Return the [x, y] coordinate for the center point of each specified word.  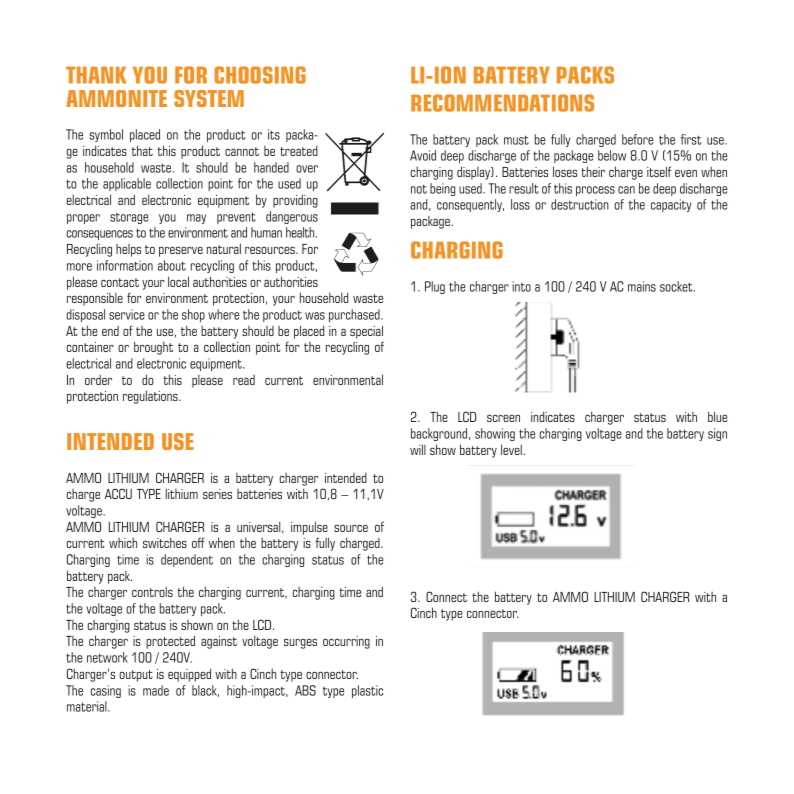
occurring [346, 642]
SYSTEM [209, 98]
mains [642, 286]
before [637, 139]
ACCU [118, 493]
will [418, 449]
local [178, 281]
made [156, 690]
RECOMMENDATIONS [502, 103]
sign [717, 434]
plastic [367, 691]
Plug [435, 287]
